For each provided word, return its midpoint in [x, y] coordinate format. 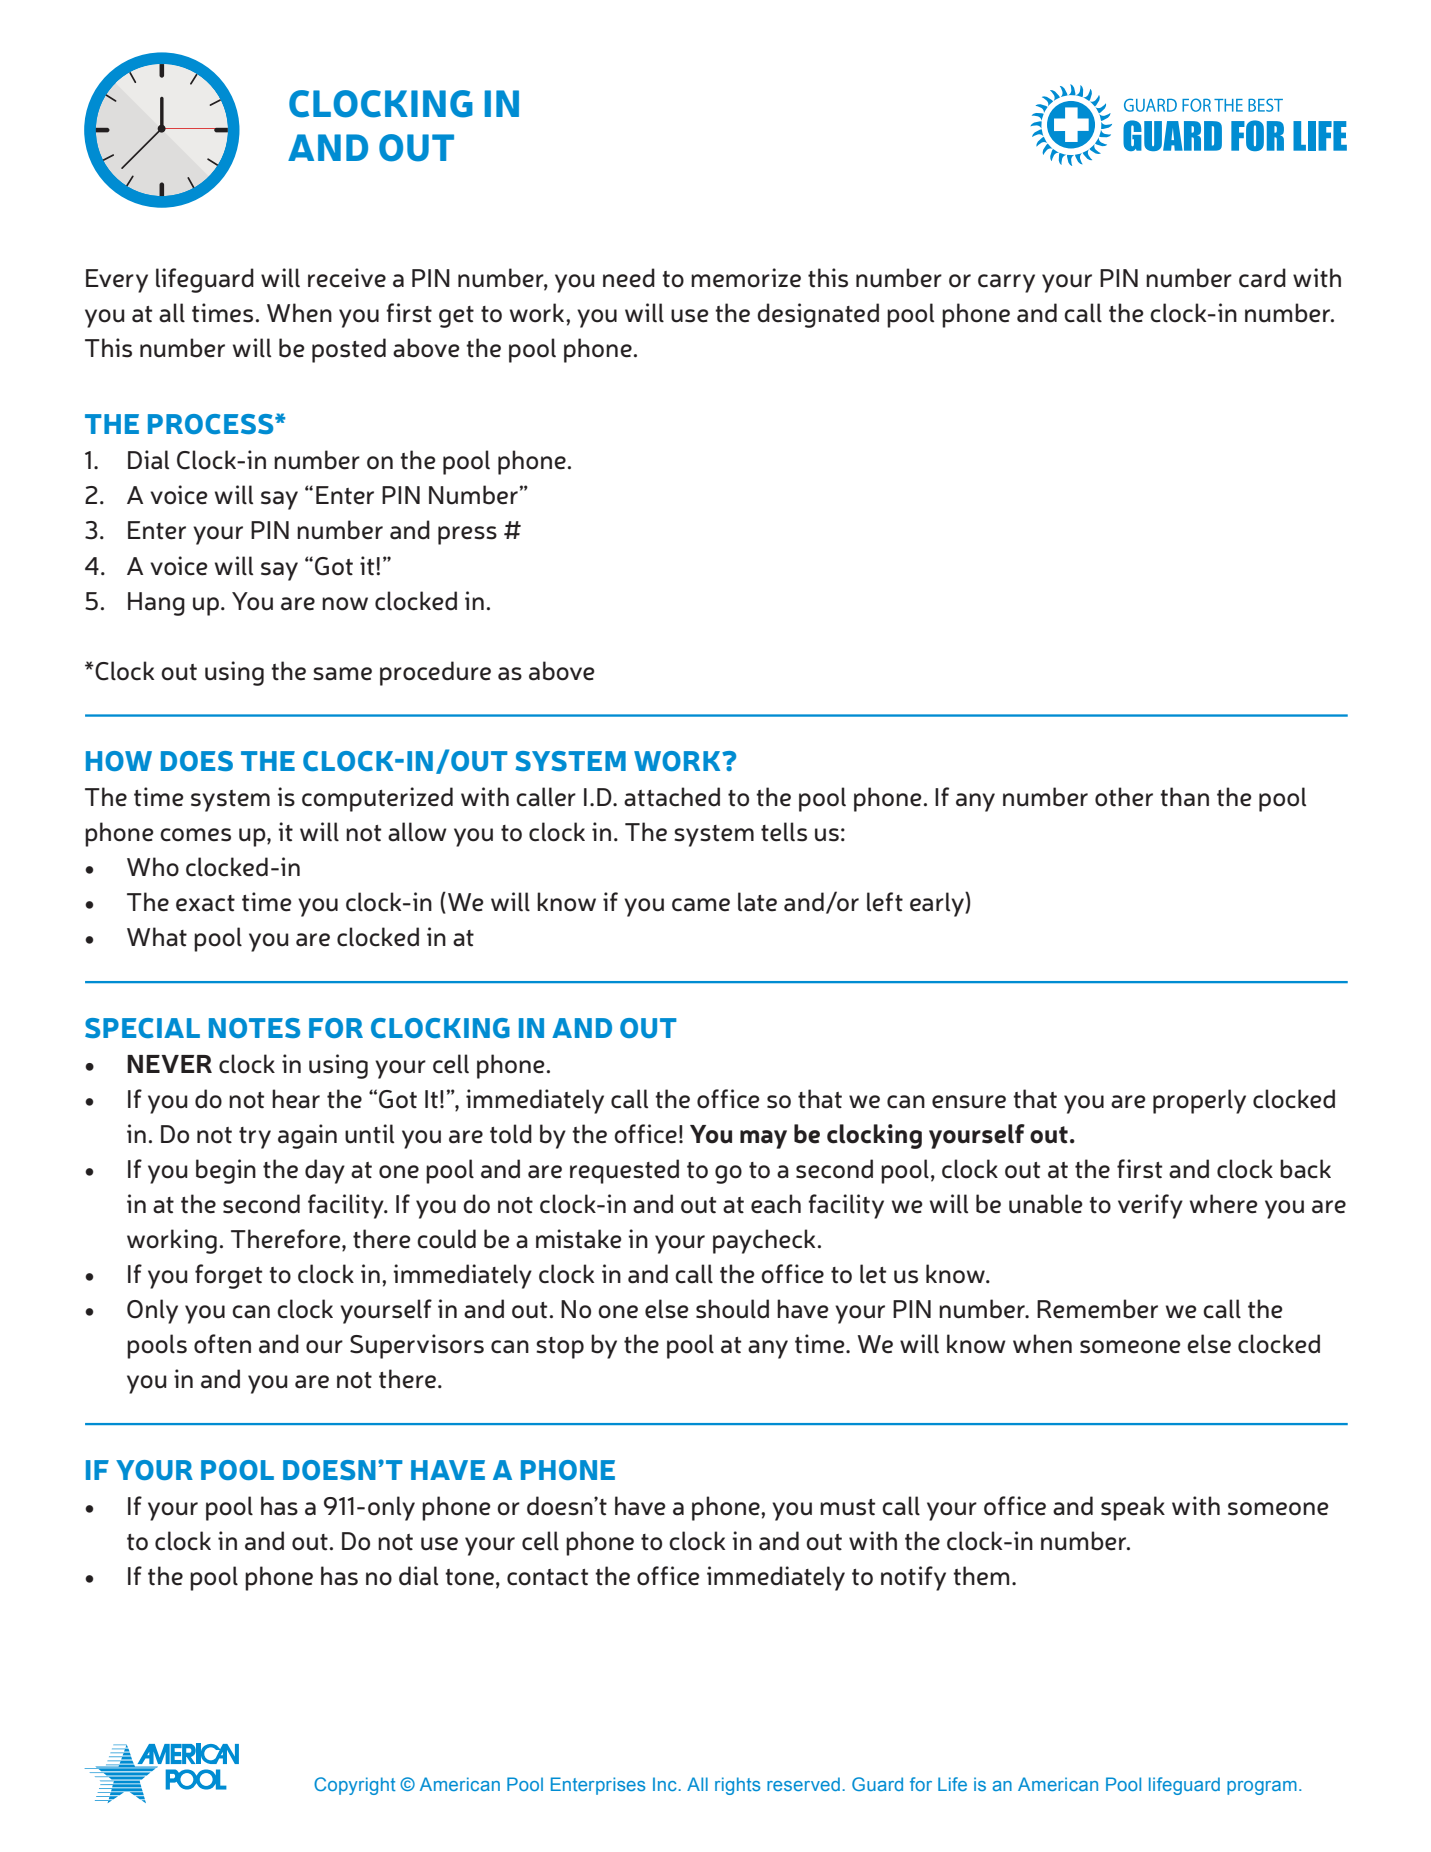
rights [737, 1786]
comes [195, 835]
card [1262, 278]
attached [672, 797]
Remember [1097, 1309]
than [1184, 797]
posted [349, 350]
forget [228, 1276]
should [732, 1309]
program [1262, 1788]
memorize [746, 278]
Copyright [355, 1786]
